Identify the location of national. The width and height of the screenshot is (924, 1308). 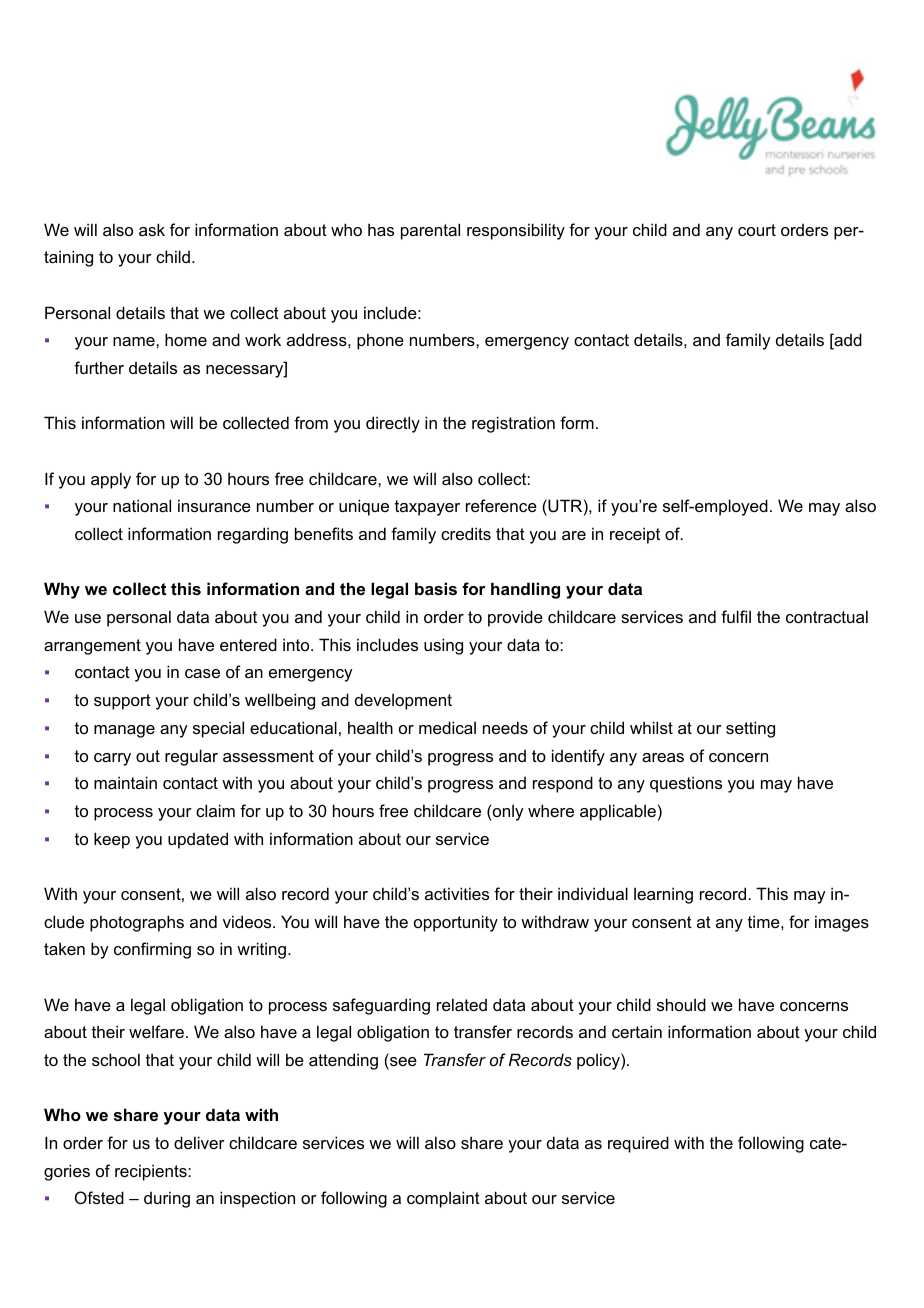
(142, 505).
